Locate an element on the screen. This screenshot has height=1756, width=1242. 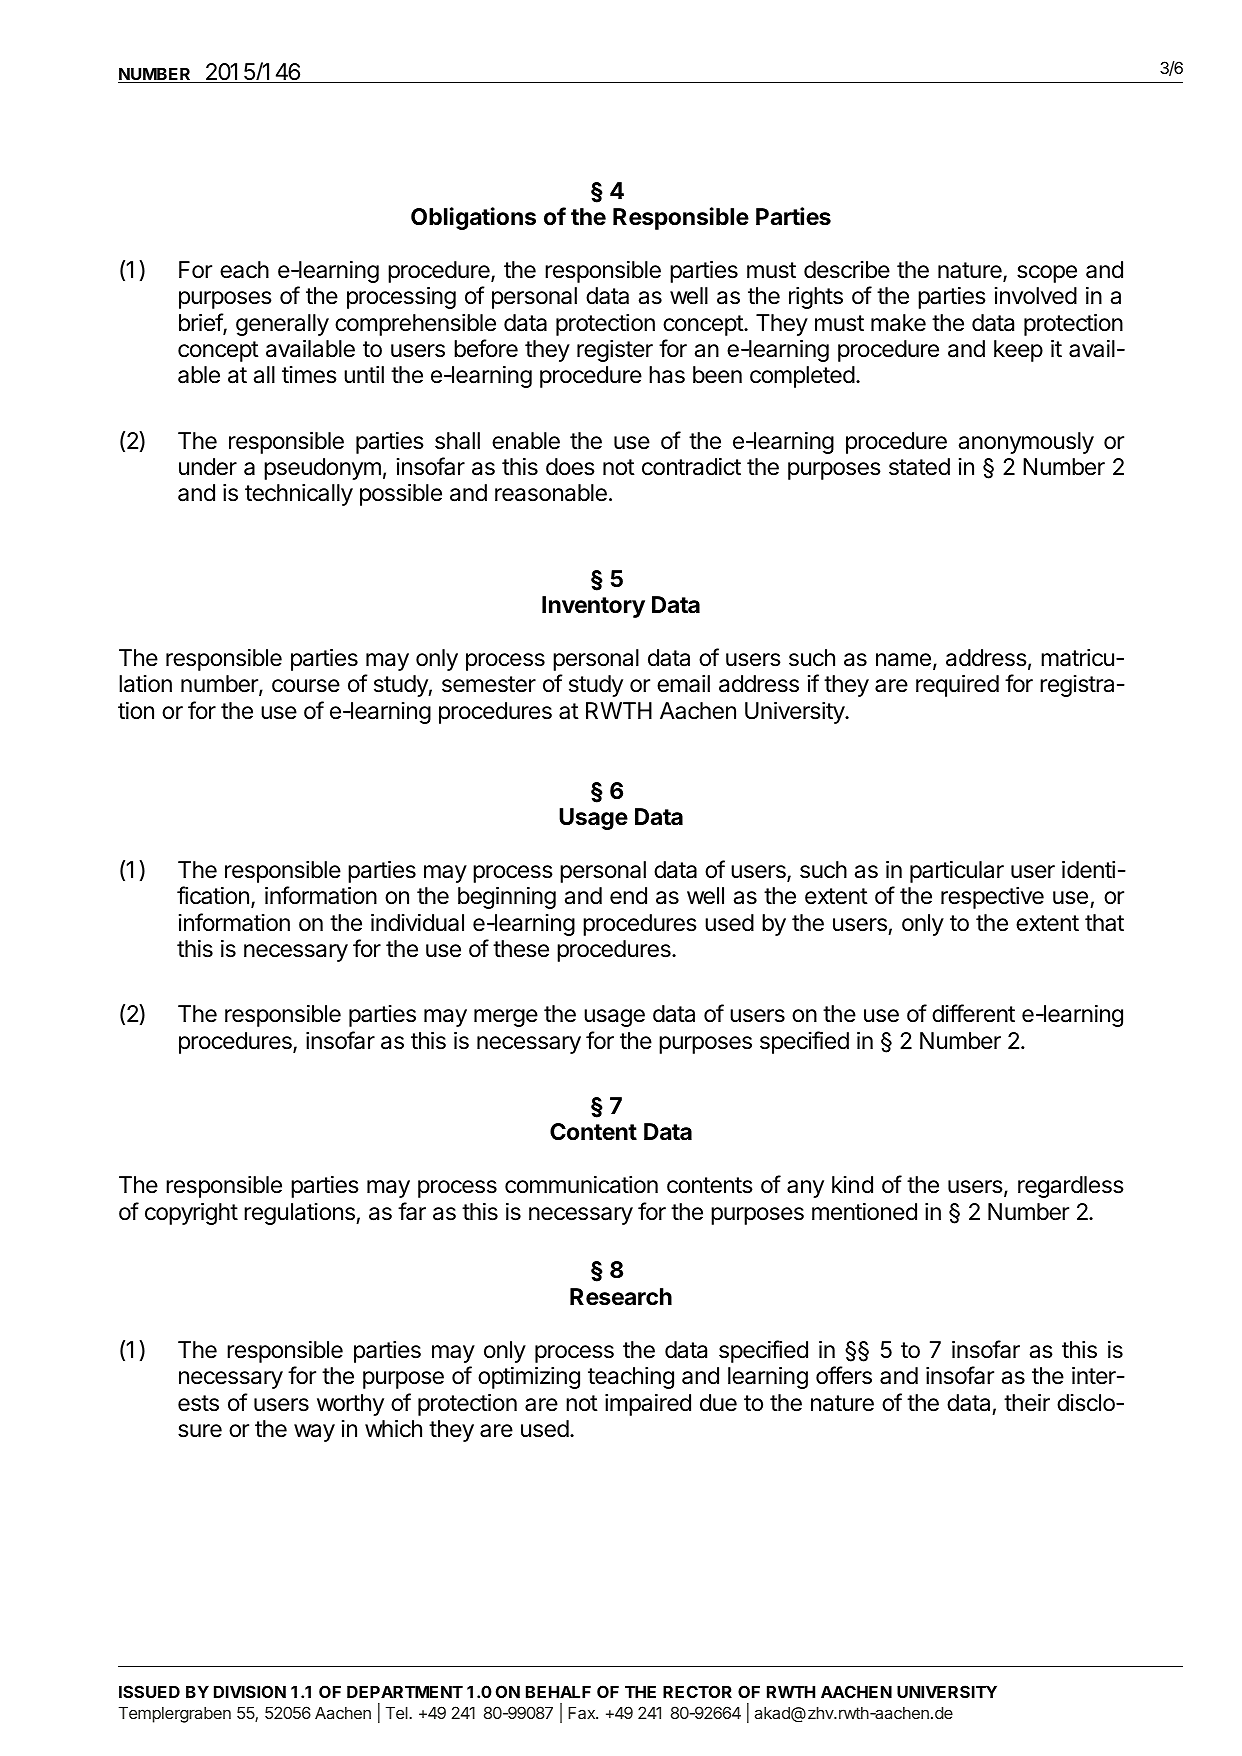
required is located at coordinates (957, 685).
